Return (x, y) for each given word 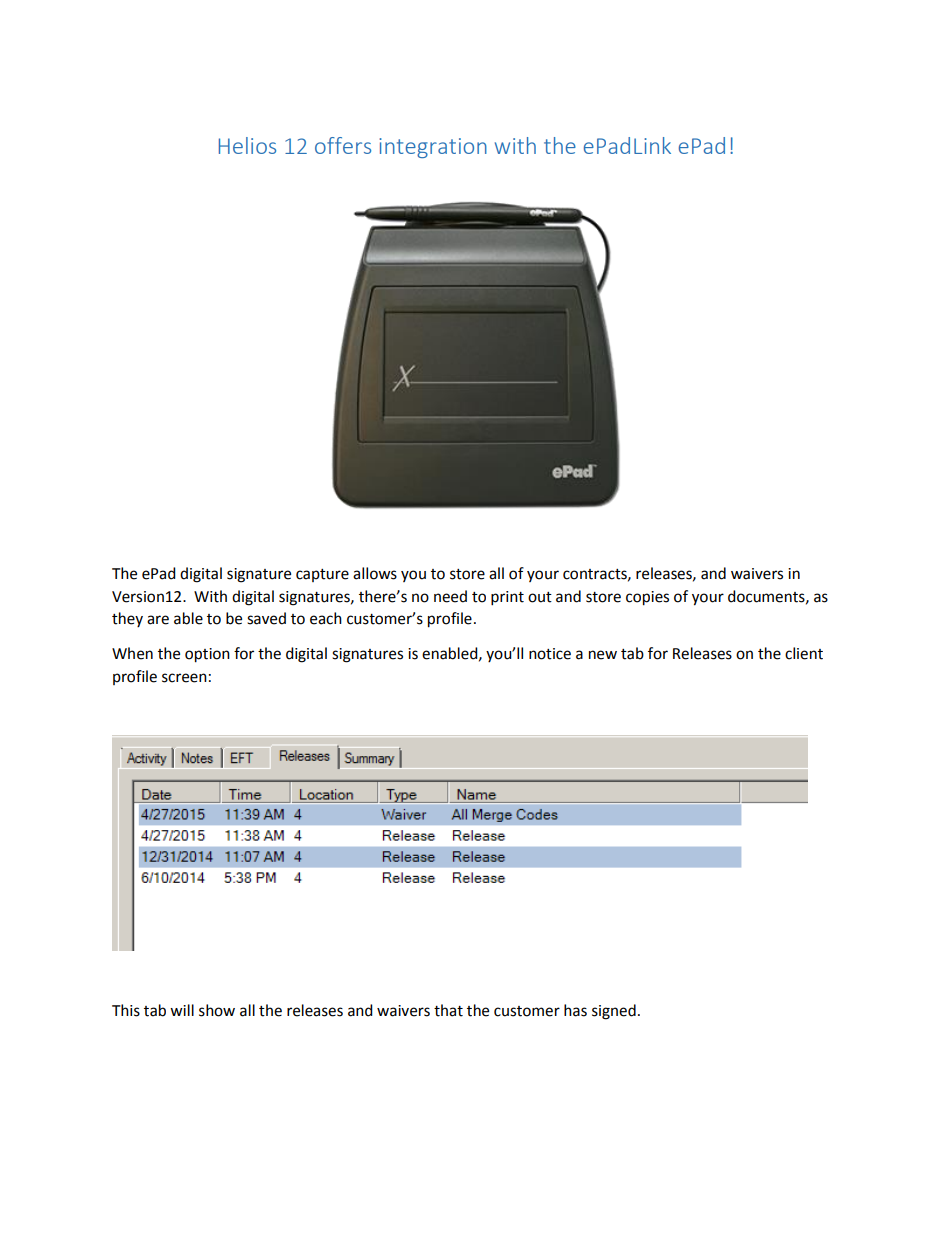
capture (322, 575)
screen (184, 678)
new (603, 655)
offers (343, 145)
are (158, 620)
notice (550, 654)
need (450, 596)
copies (647, 598)
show (217, 1010)
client (804, 653)
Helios (247, 145)
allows (375, 573)
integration (433, 148)
